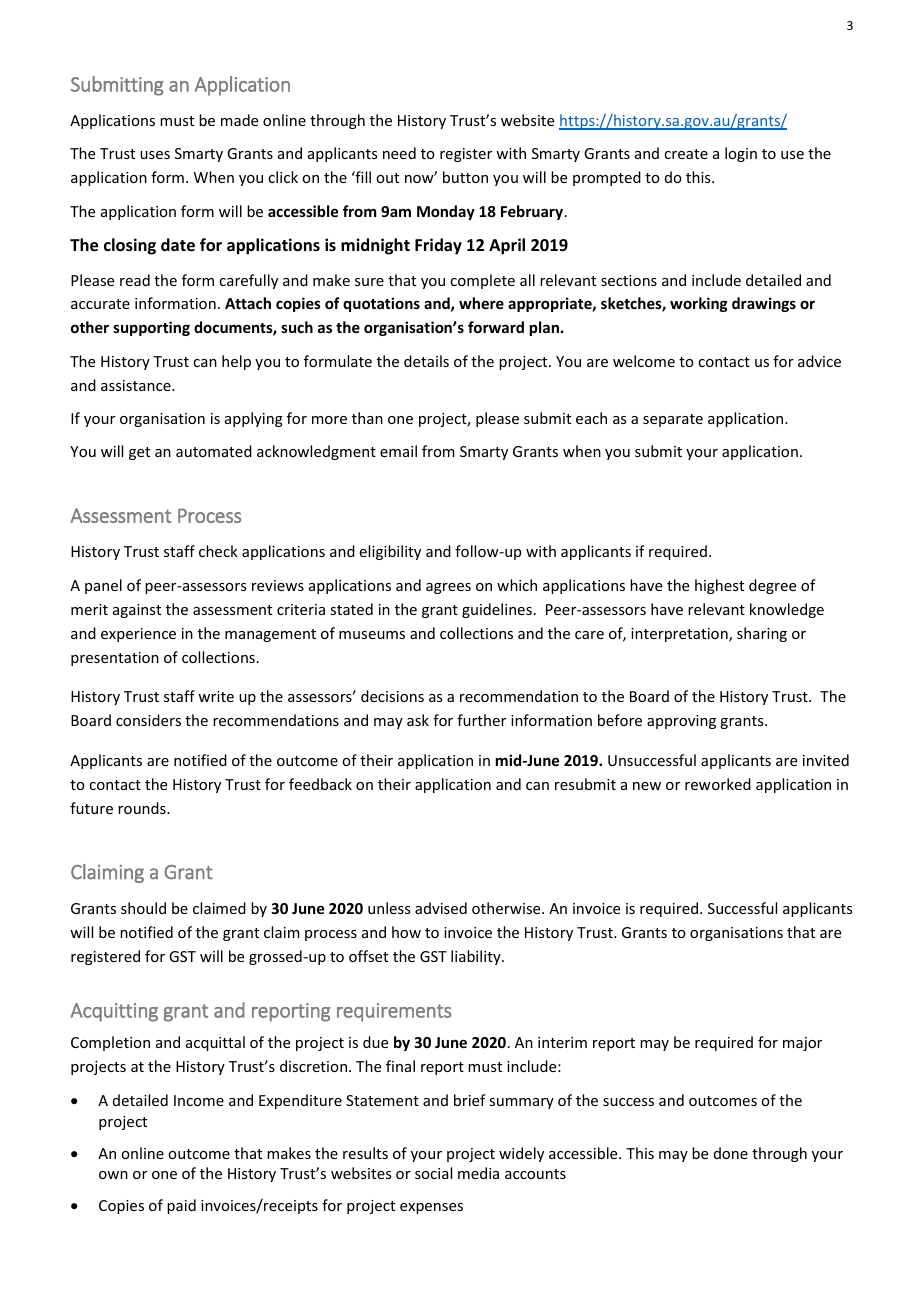 Image resolution: width=924 pixels, height=1308 pixels. I want to click on uses, so click(155, 155).
